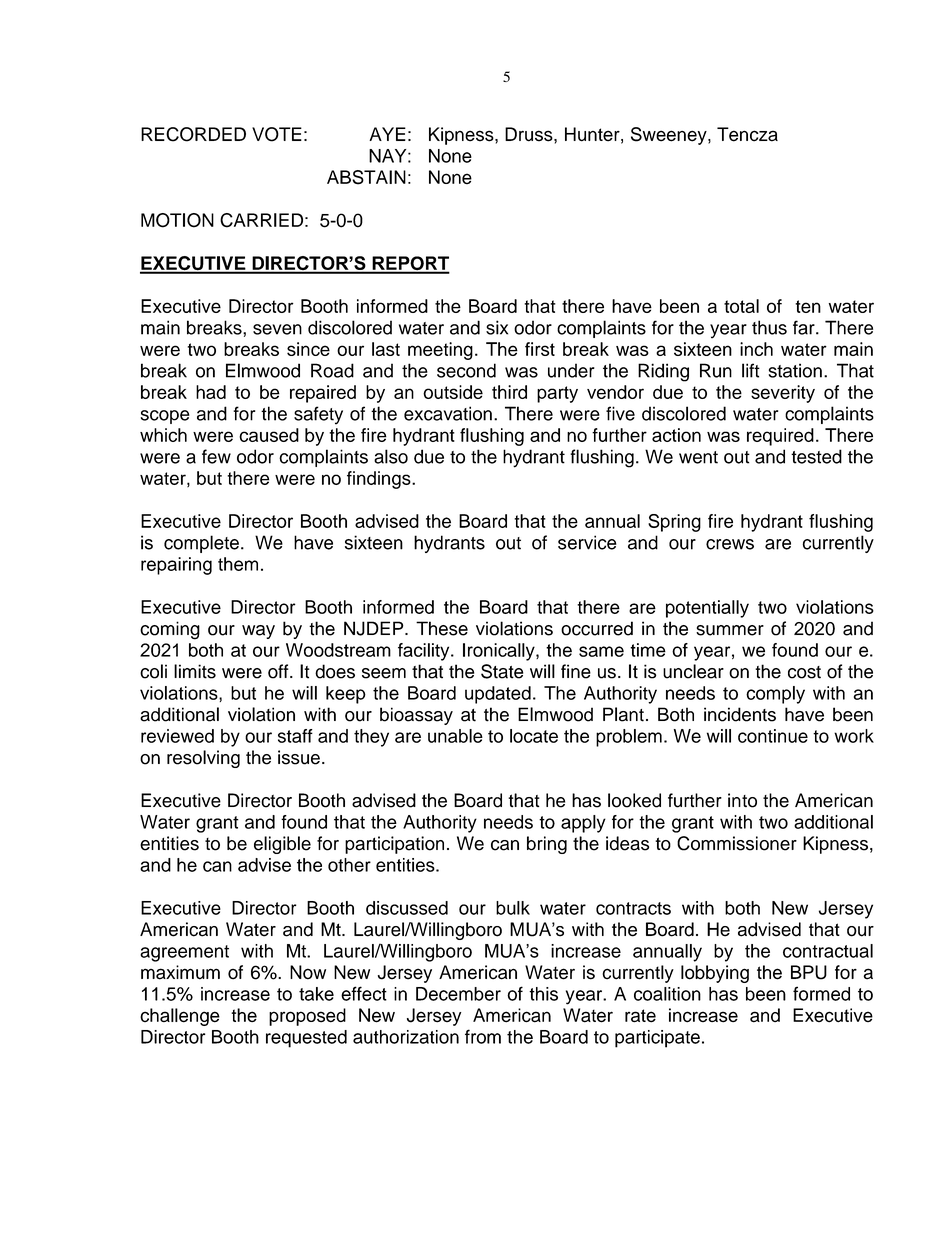 Image resolution: width=952 pixels, height=1233 pixels. What do you see at coordinates (707, 609) in the screenshot?
I see `potentially` at bounding box center [707, 609].
